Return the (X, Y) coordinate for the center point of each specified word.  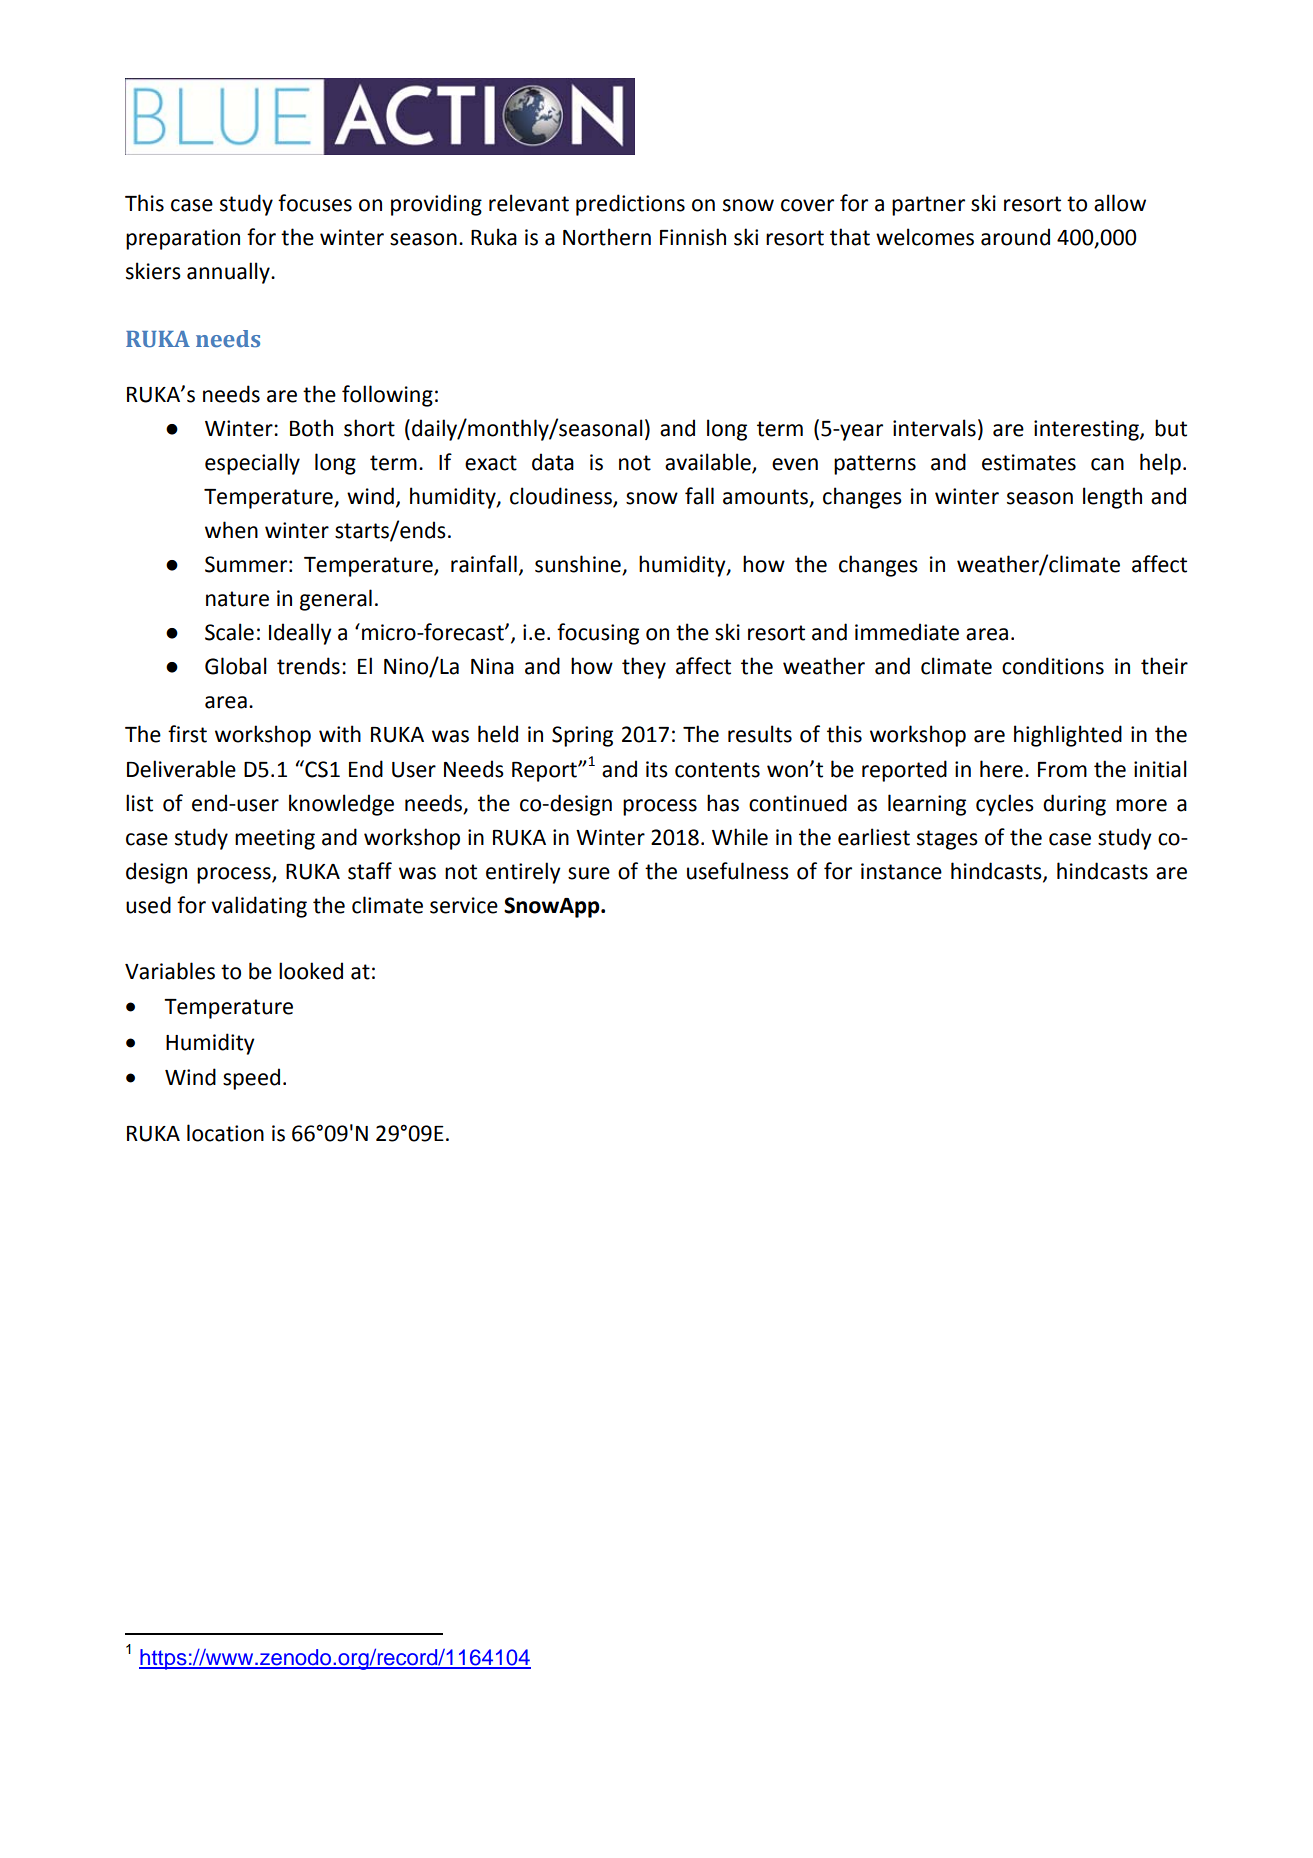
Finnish (693, 237)
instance (901, 871)
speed (251, 1079)
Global (236, 666)
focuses (315, 203)
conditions (1053, 666)
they (644, 668)
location (225, 1133)
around (1015, 237)
